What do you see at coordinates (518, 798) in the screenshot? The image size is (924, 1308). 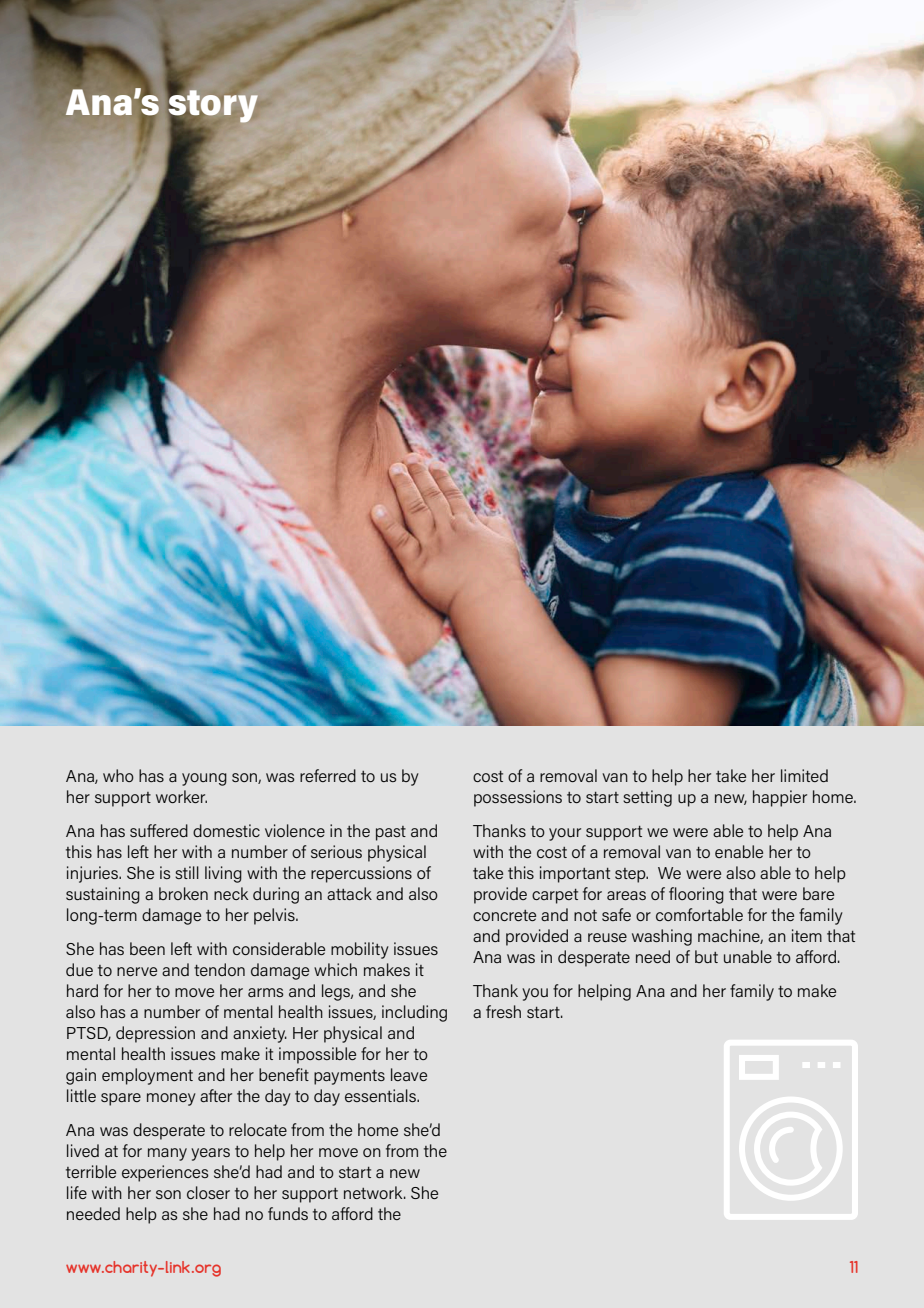 I see `possessions` at bounding box center [518, 798].
